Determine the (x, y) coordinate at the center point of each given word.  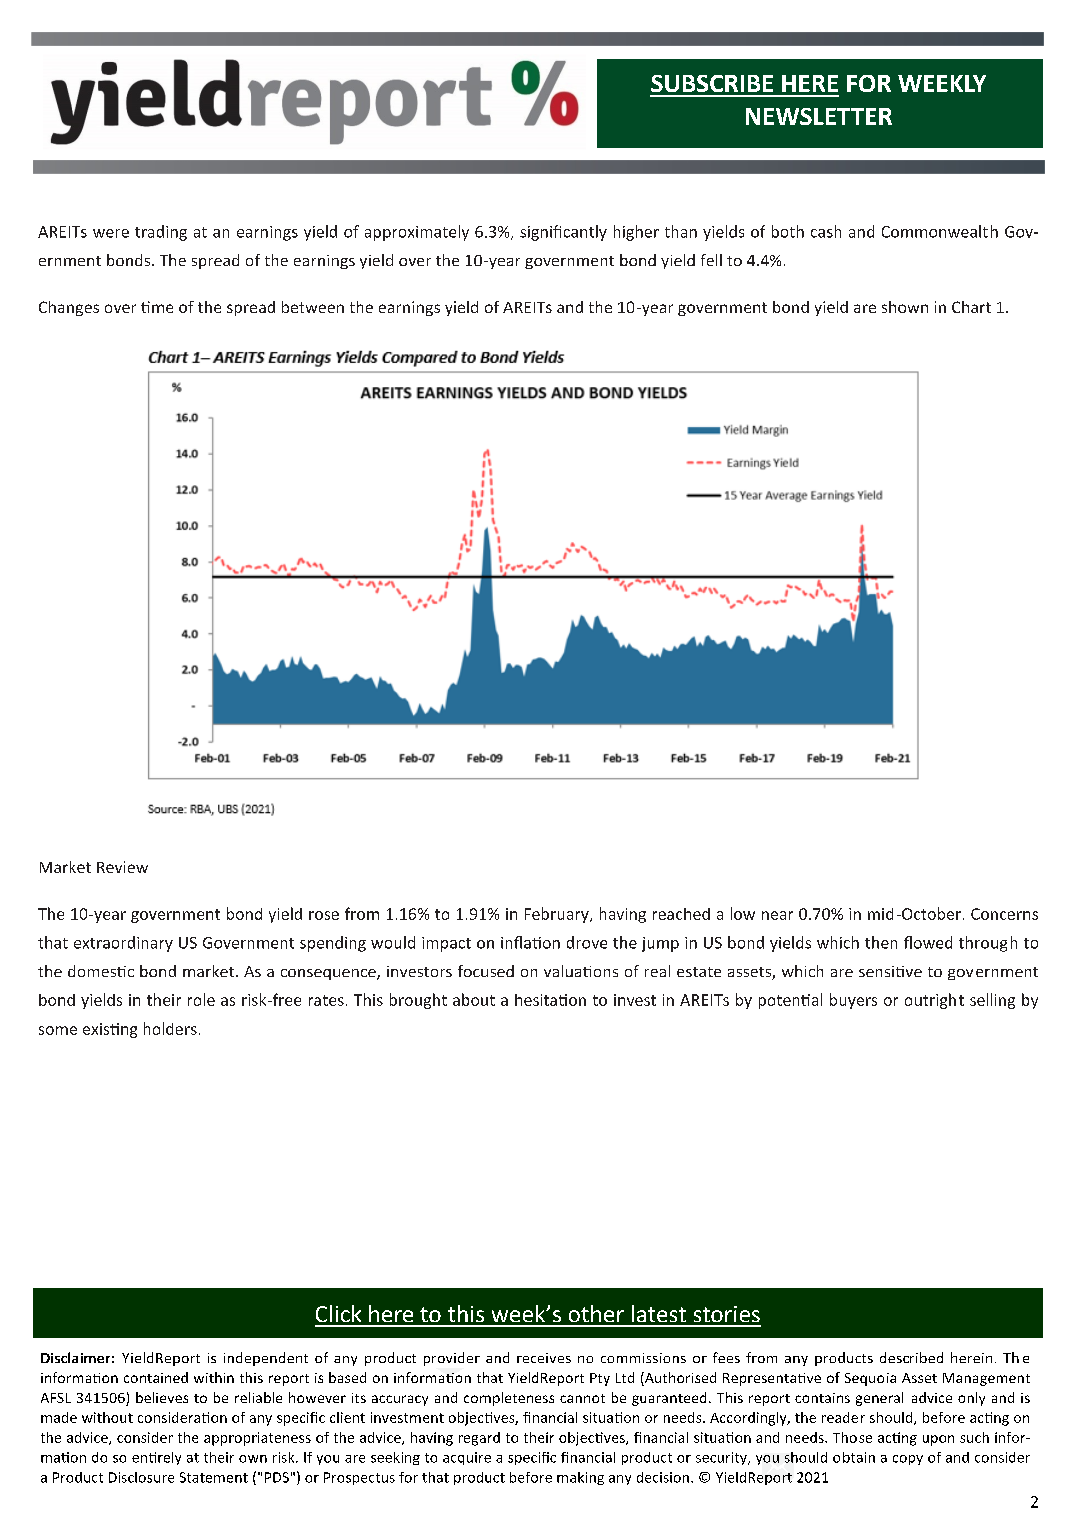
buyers (853, 1001)
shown (905, 307)
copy (908, 1460)
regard (479, 1439)
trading (161, 233)
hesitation (550, 1000)
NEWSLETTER (819, 116)
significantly (563, 233)
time (157, 307)
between (313, 307)
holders (170, 1028)
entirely (156, 1458)
